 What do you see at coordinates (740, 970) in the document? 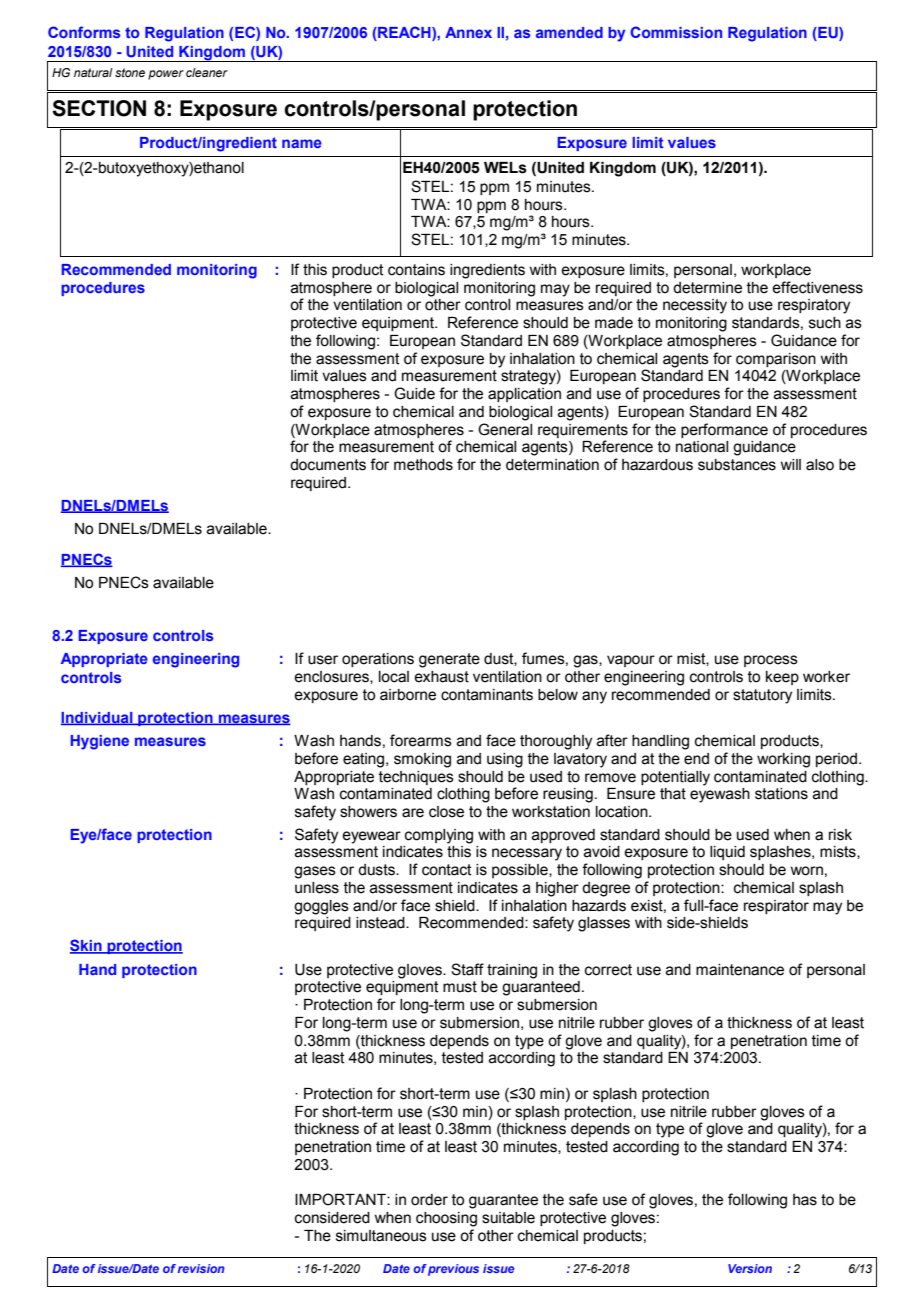
I see `maintenance` at bounding box center [740, 970].
